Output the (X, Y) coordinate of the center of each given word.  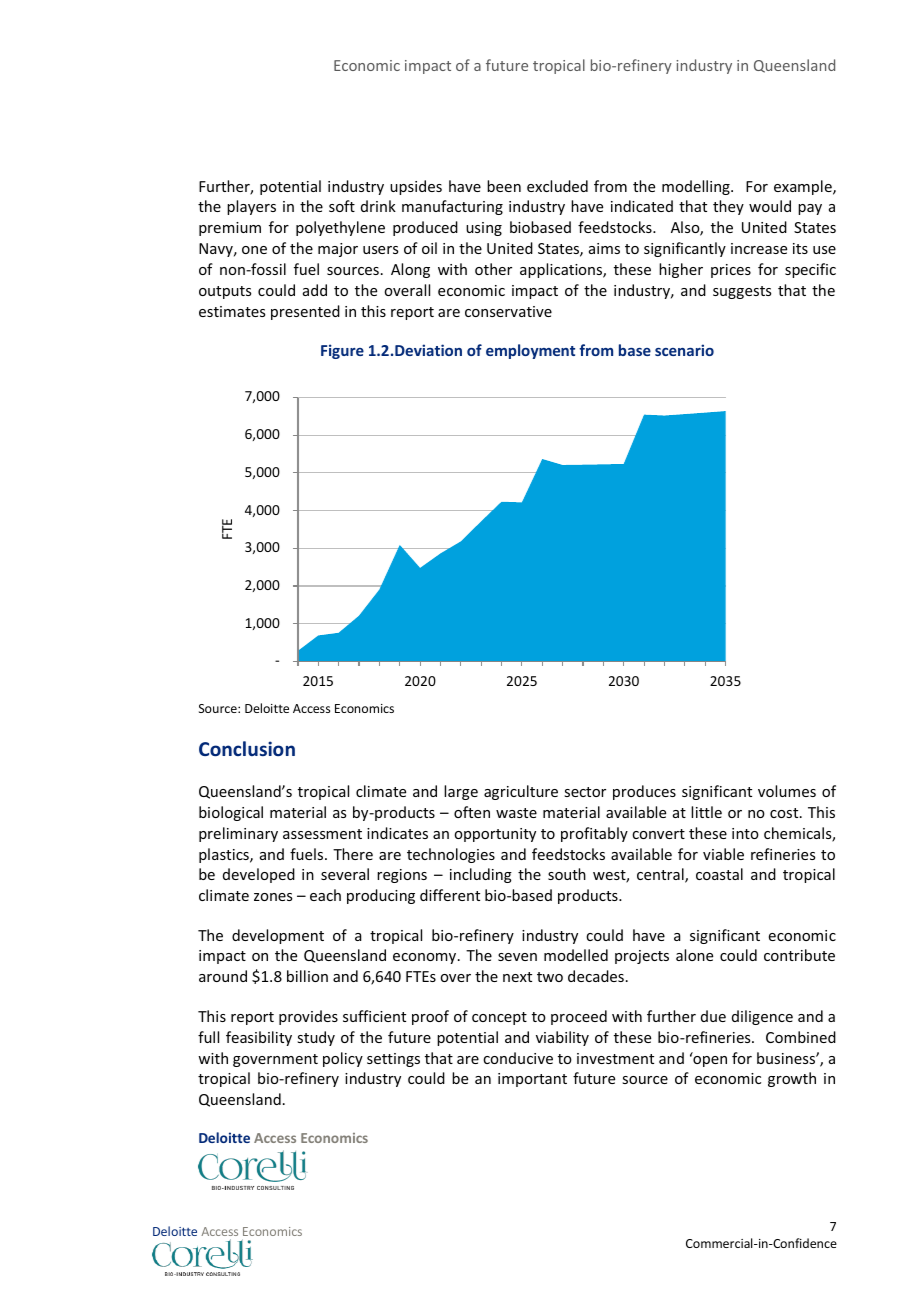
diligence (762, 1017)
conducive (518, 1058)
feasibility (259, 1038)
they (728, 207)
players (251, 207)
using (484, 229)
